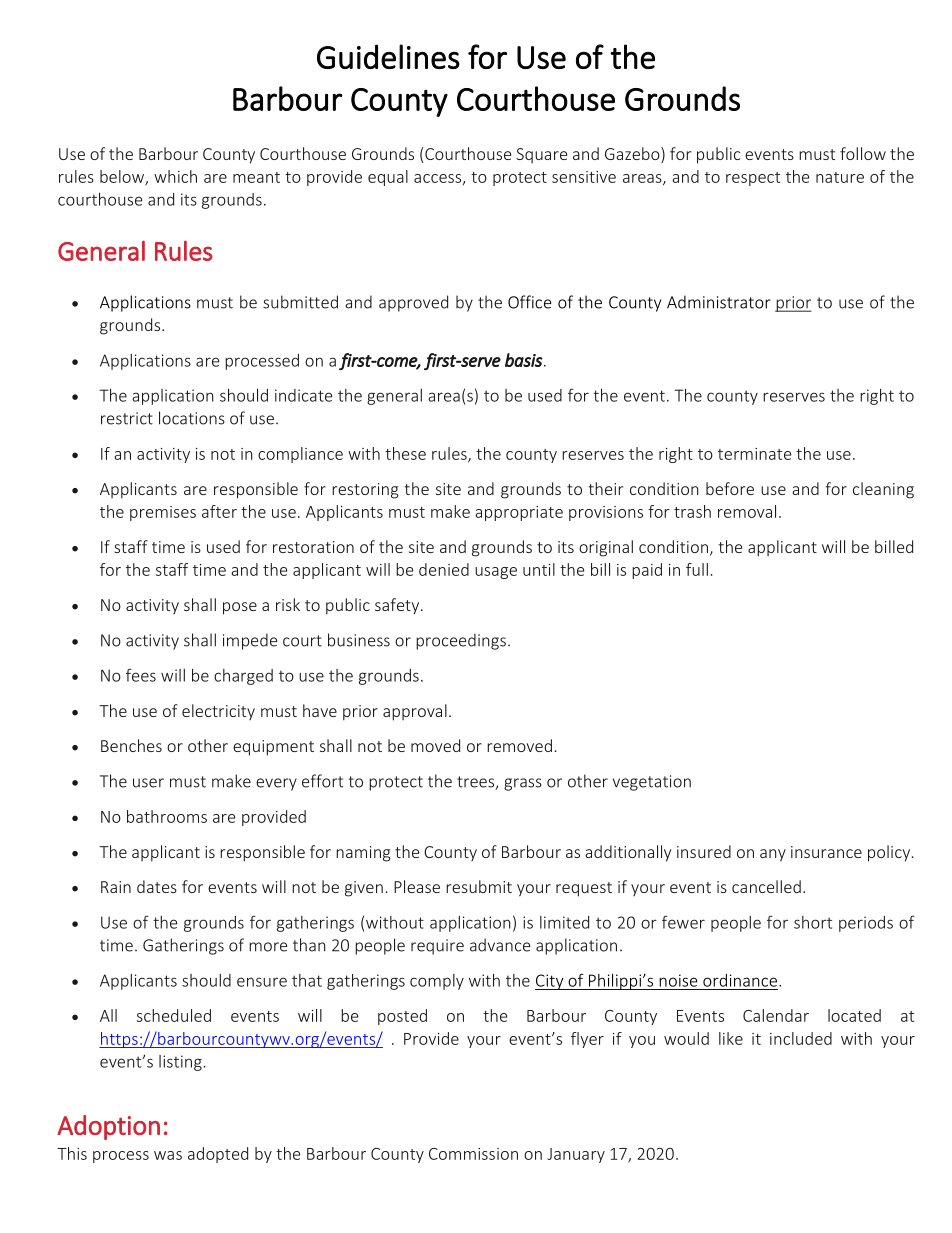 Image resolution: width=952 pixels, height=1233 pixels. What do you see at coordinates (801, 1038) in the page?
I see `included` at bounding box center [801, 1038].
